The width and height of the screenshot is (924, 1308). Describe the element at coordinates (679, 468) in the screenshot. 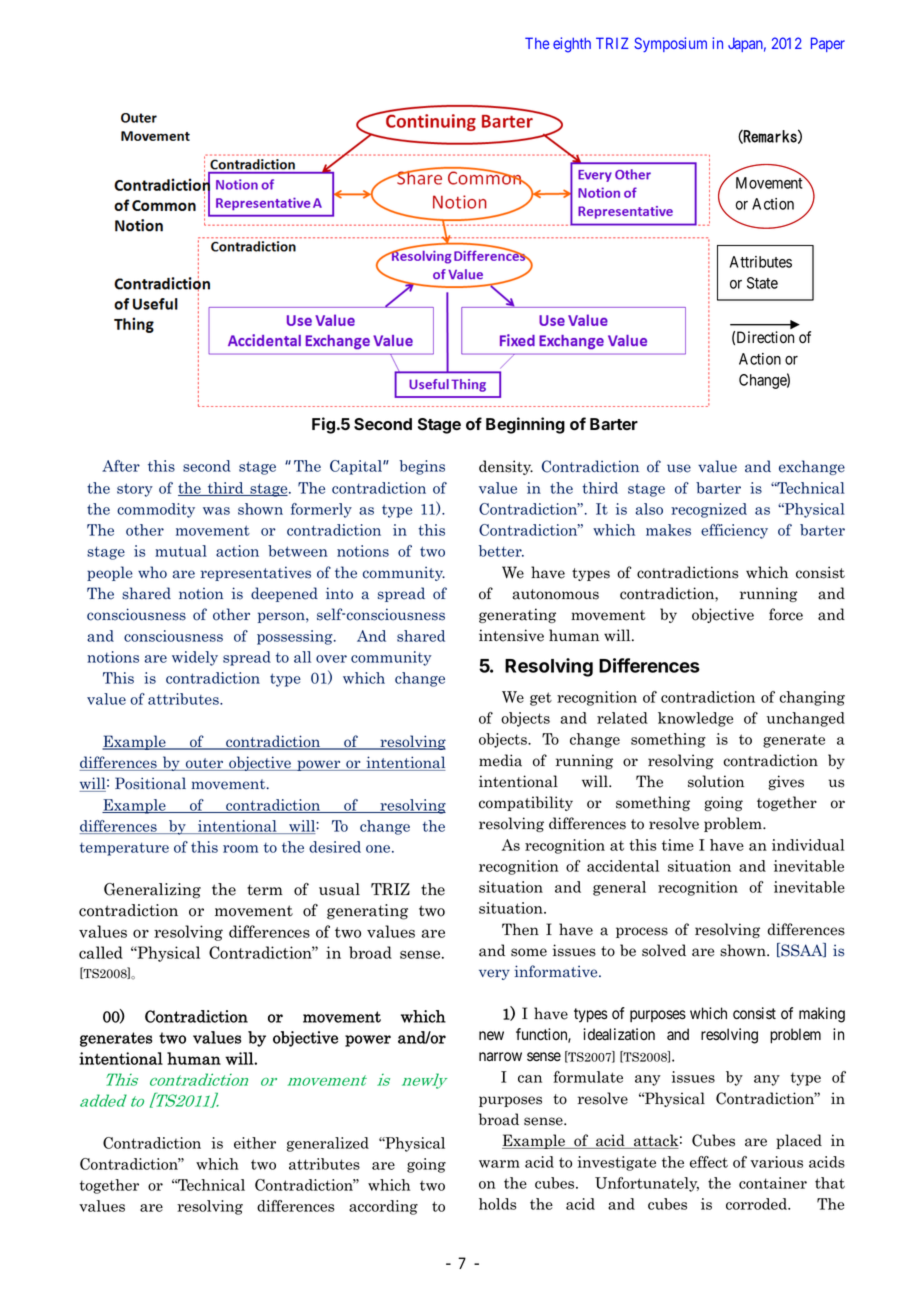

I see `use` at that location.
